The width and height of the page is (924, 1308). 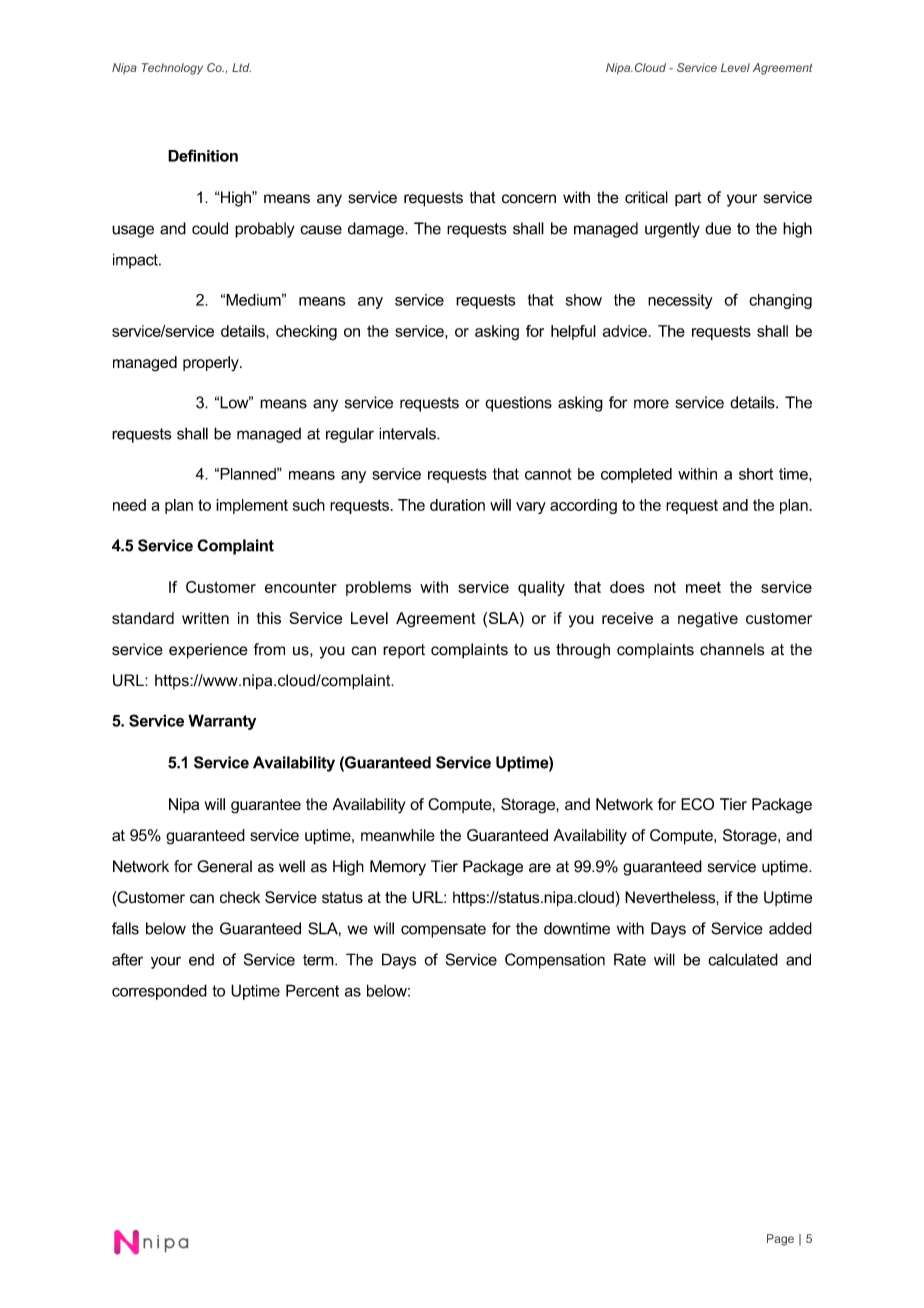 I want to click on report, so click(x=404, y=651).
